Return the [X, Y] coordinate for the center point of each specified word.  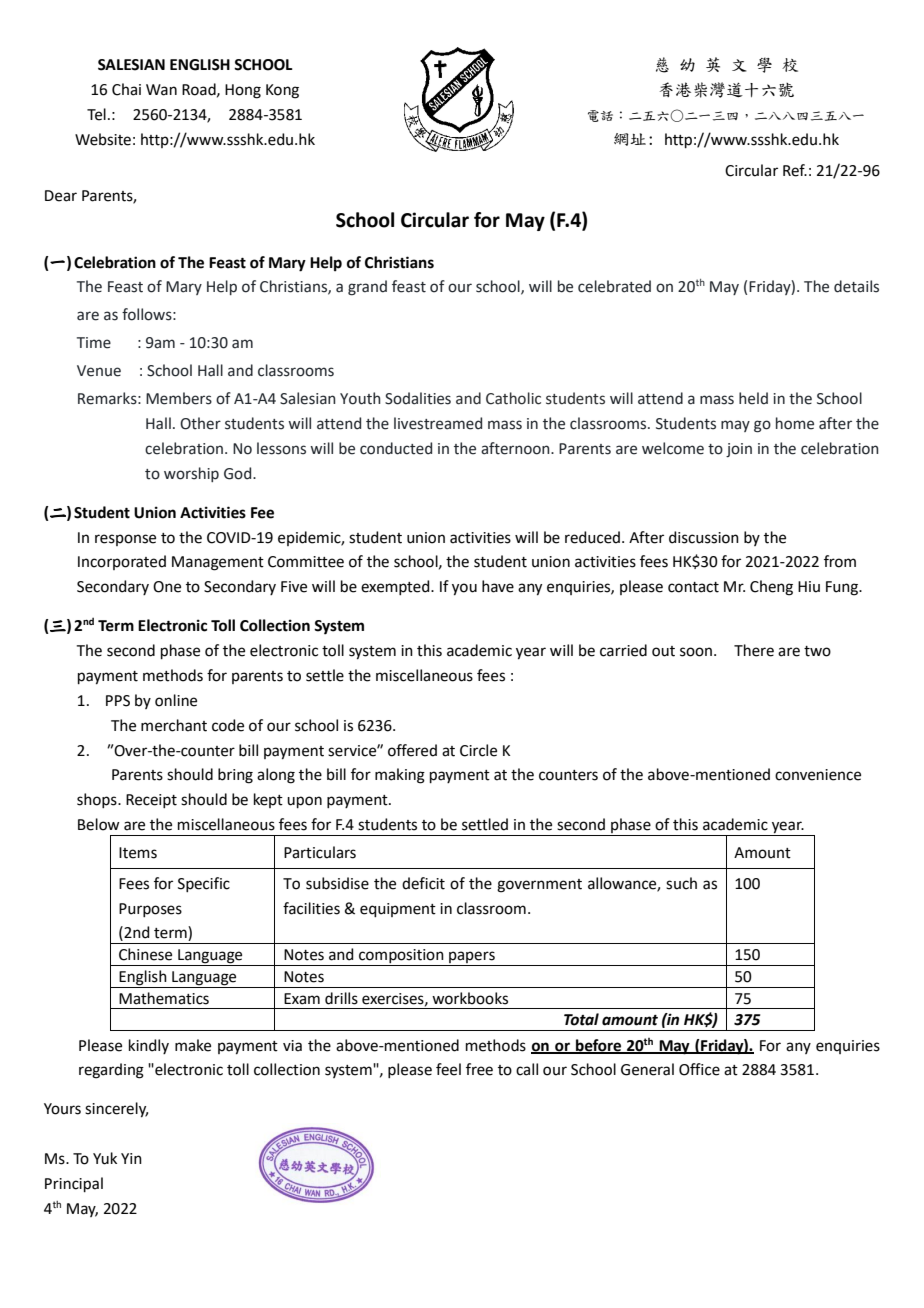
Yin [131, 1158]
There [754, 650]
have [498, 586]
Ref [795, 170]
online [176, 700]
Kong [282, 91]
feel [448, 1069]
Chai [126, 89]
